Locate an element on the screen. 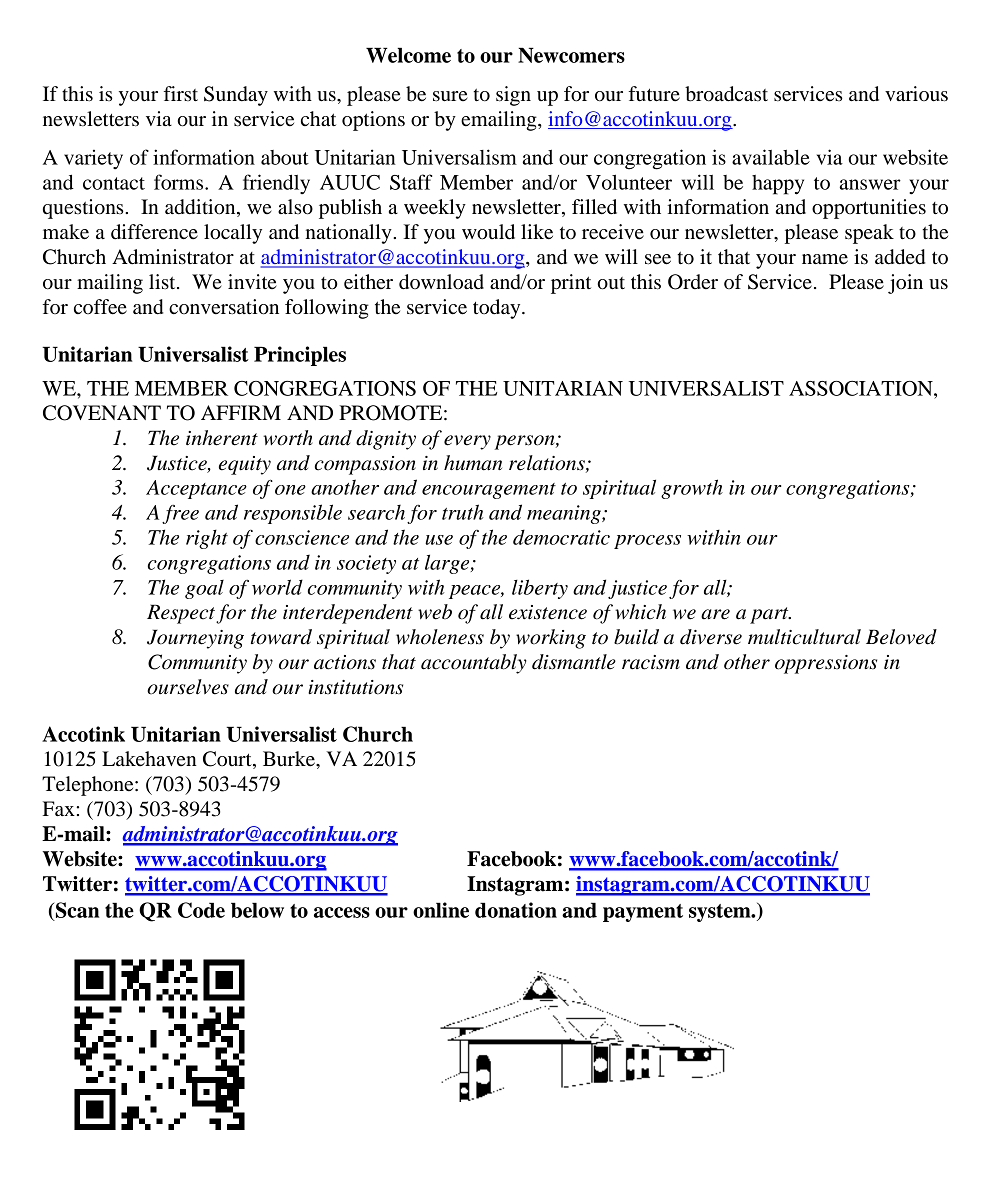 The height and width of the screenshot is (1204, 991). Acceptance is located at coordinates (196, 489).
